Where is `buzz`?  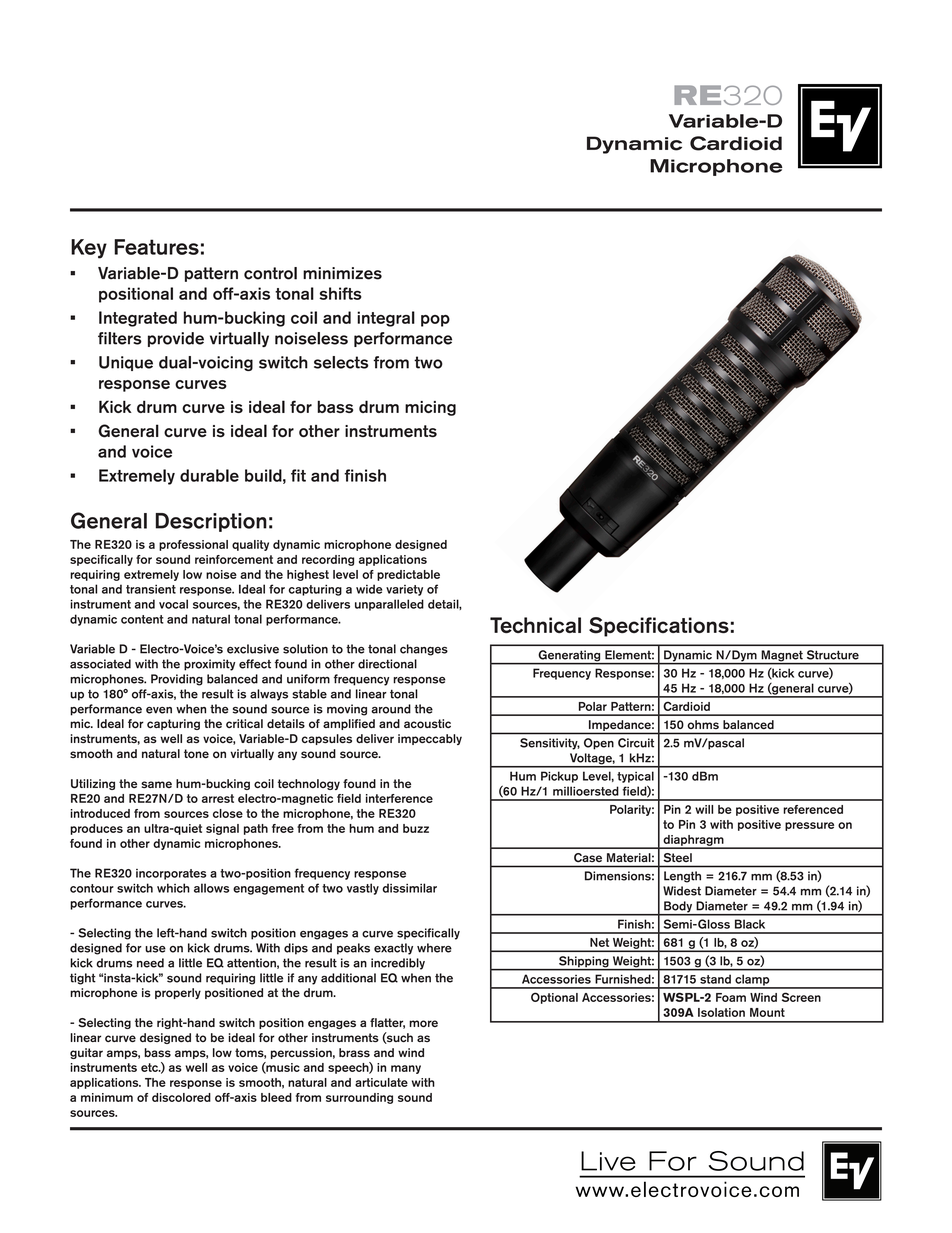 buzz is located at coordinates (416, 828).
